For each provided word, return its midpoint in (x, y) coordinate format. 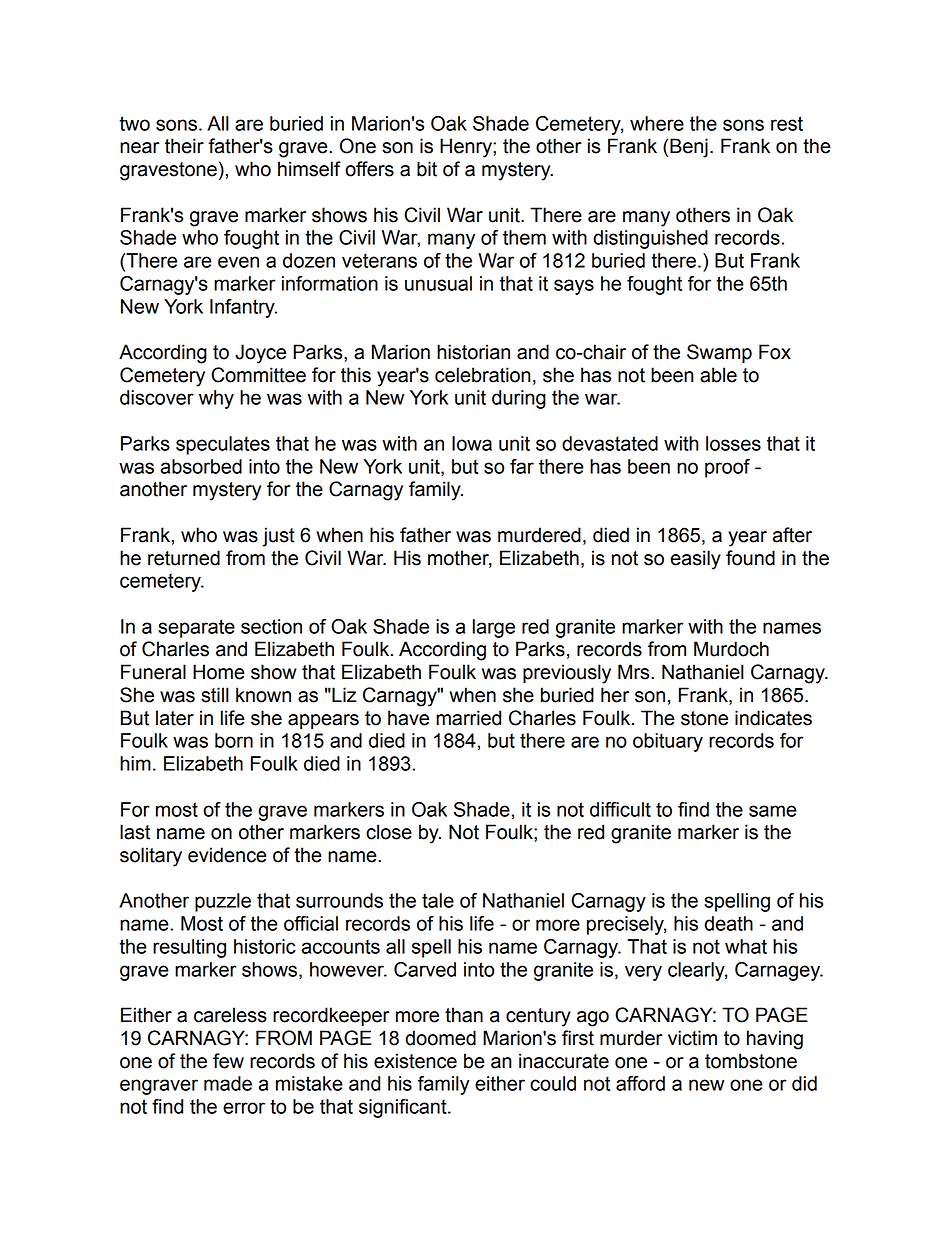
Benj (689, 148)
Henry (467, 148)
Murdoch (731, 649)
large (494, 628)
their (184, 146)
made (228, 1083)
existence (415, 1061)
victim (692, 1038)
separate (196, 628)
